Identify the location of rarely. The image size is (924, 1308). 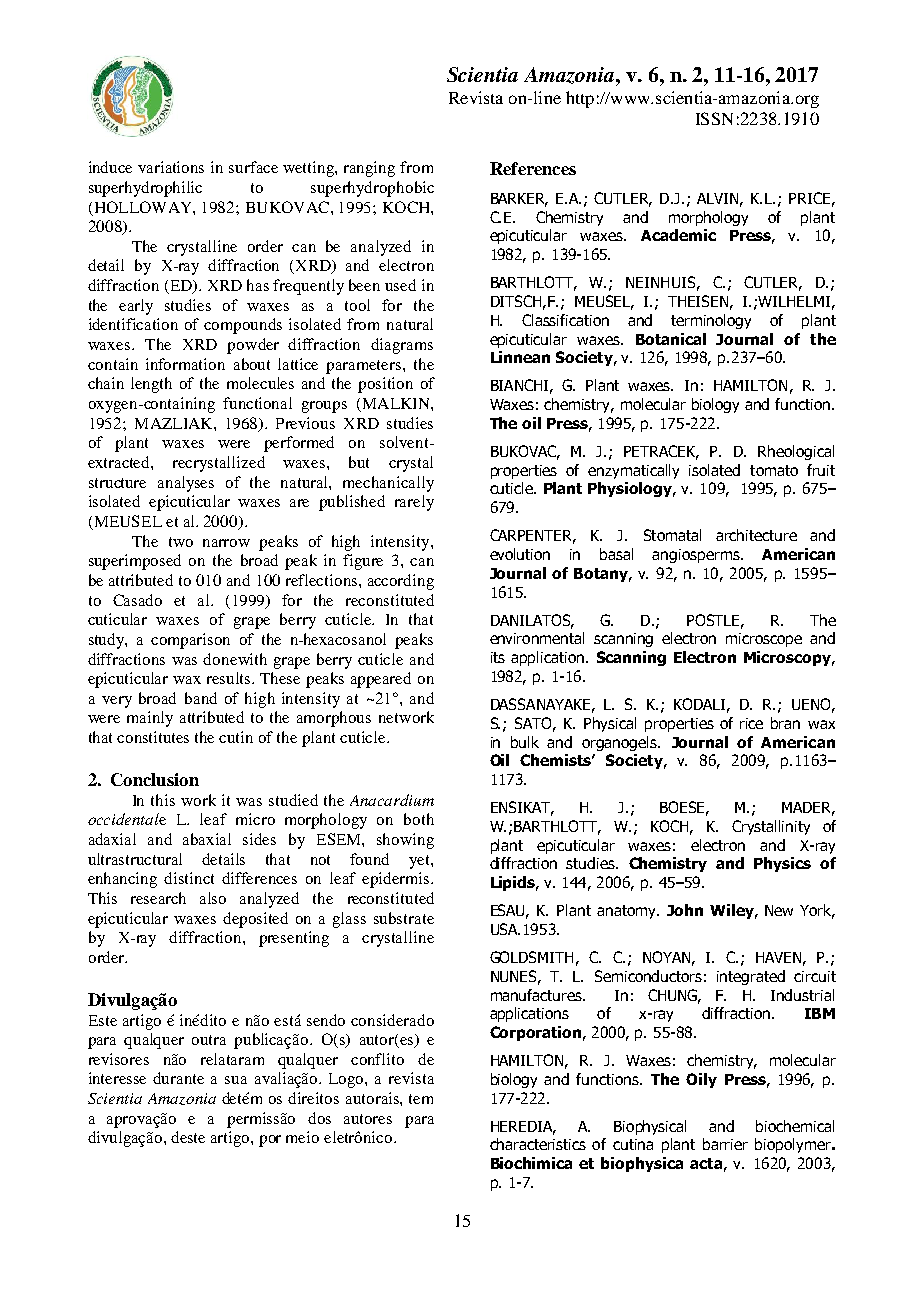
(414, 503).
